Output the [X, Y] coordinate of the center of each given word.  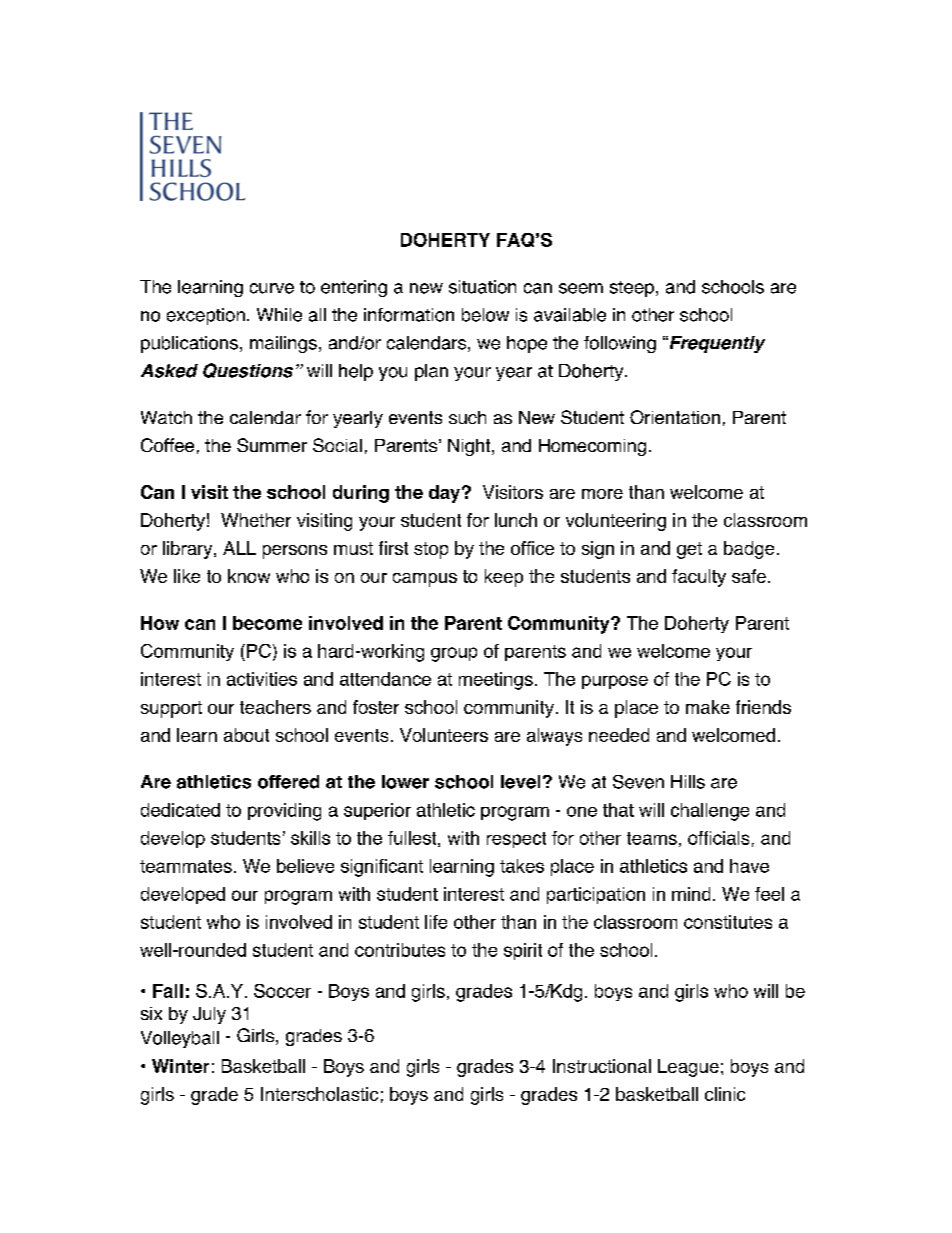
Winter [180, 1066]
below [485, 315]
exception [206, 316]
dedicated [180, 810]
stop [431, 550]
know [249, 576]
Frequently [716, 344]
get [689, 550]
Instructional [602, 1066]
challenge [710, 812]
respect [516, 840]
